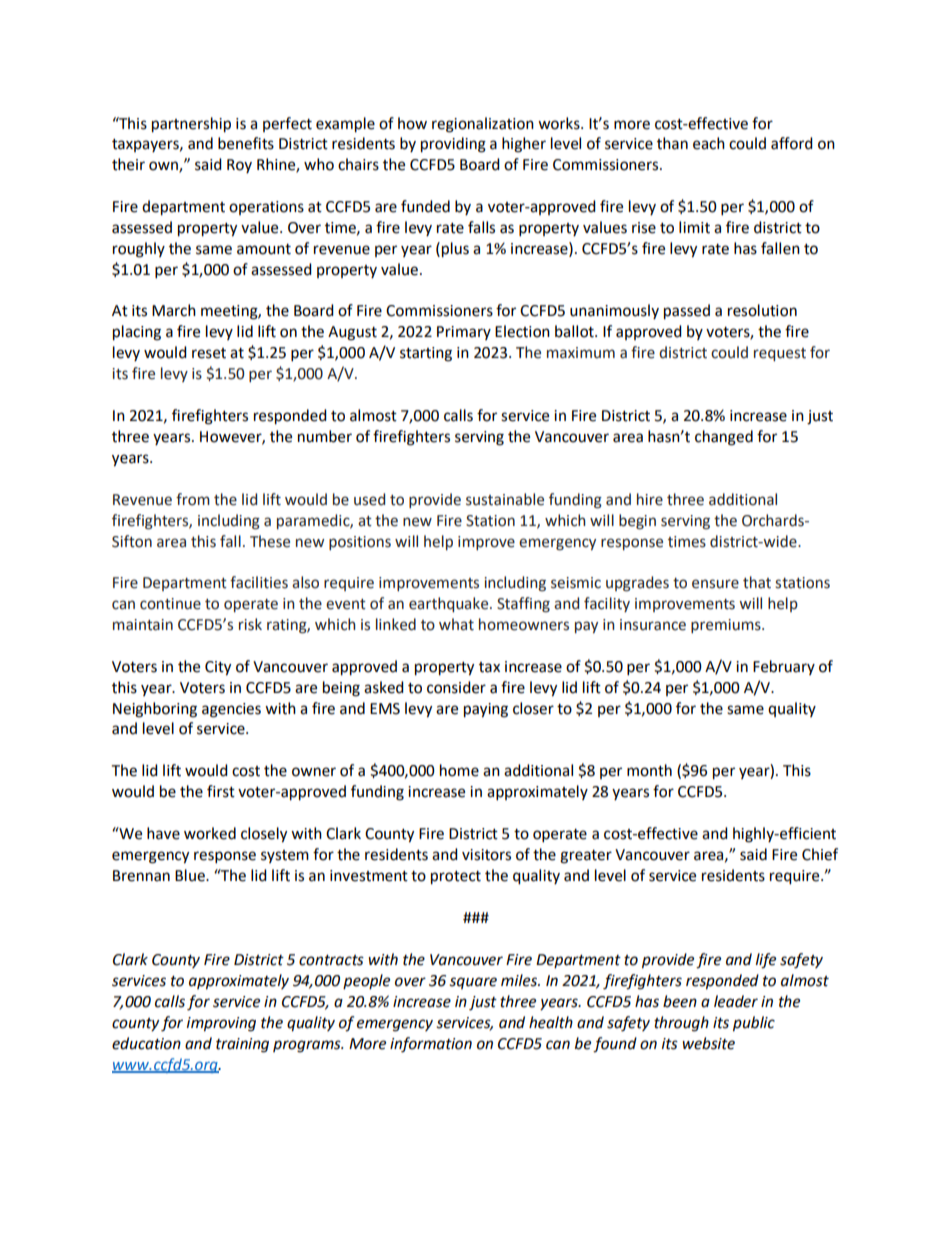 This screenshot has width=952, height=1233. Describe the element at coordinates (221, 1024) in the screenshot. I see `improving` at that location.
